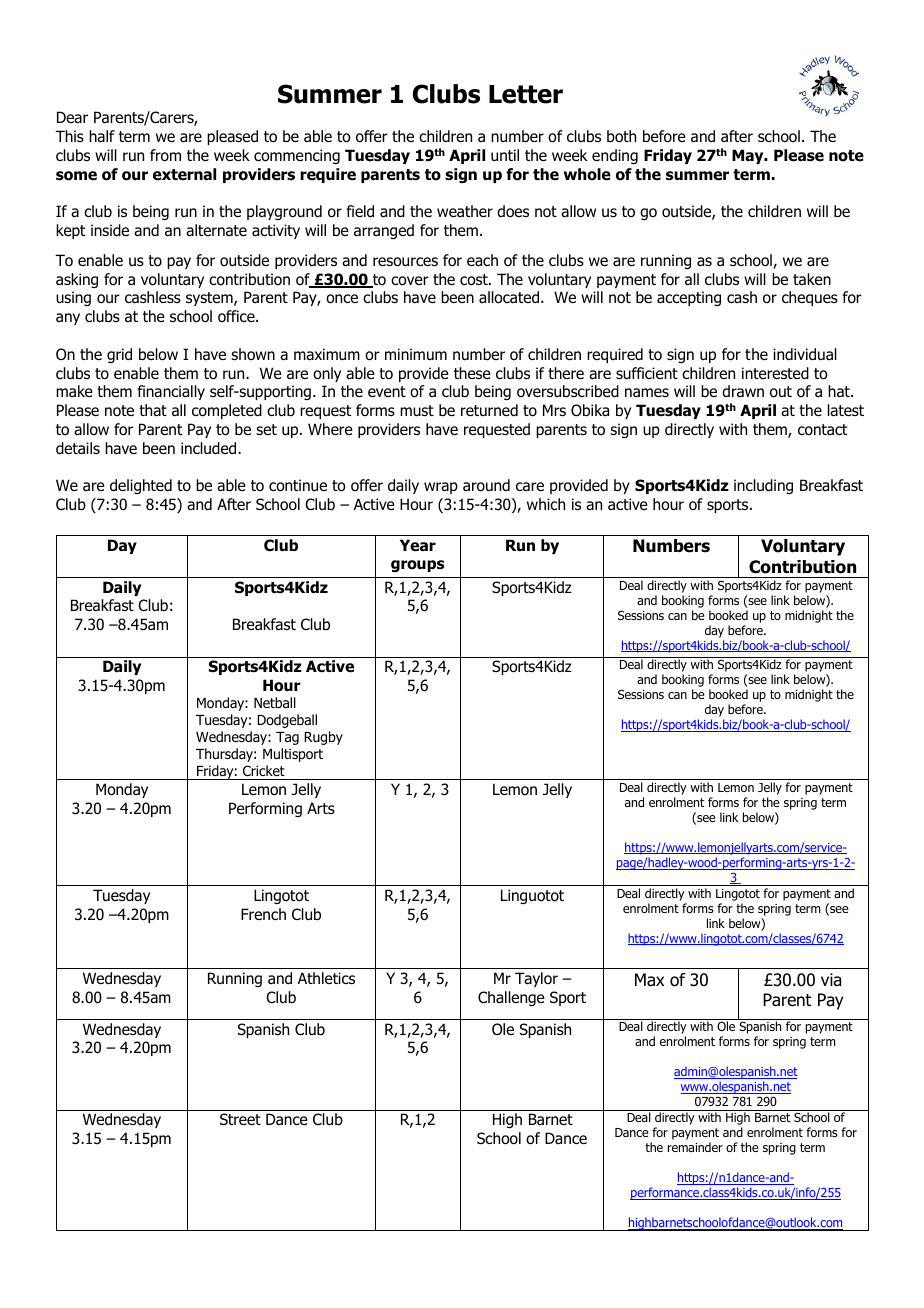  I want to click on Netball, so click(275, 702).
